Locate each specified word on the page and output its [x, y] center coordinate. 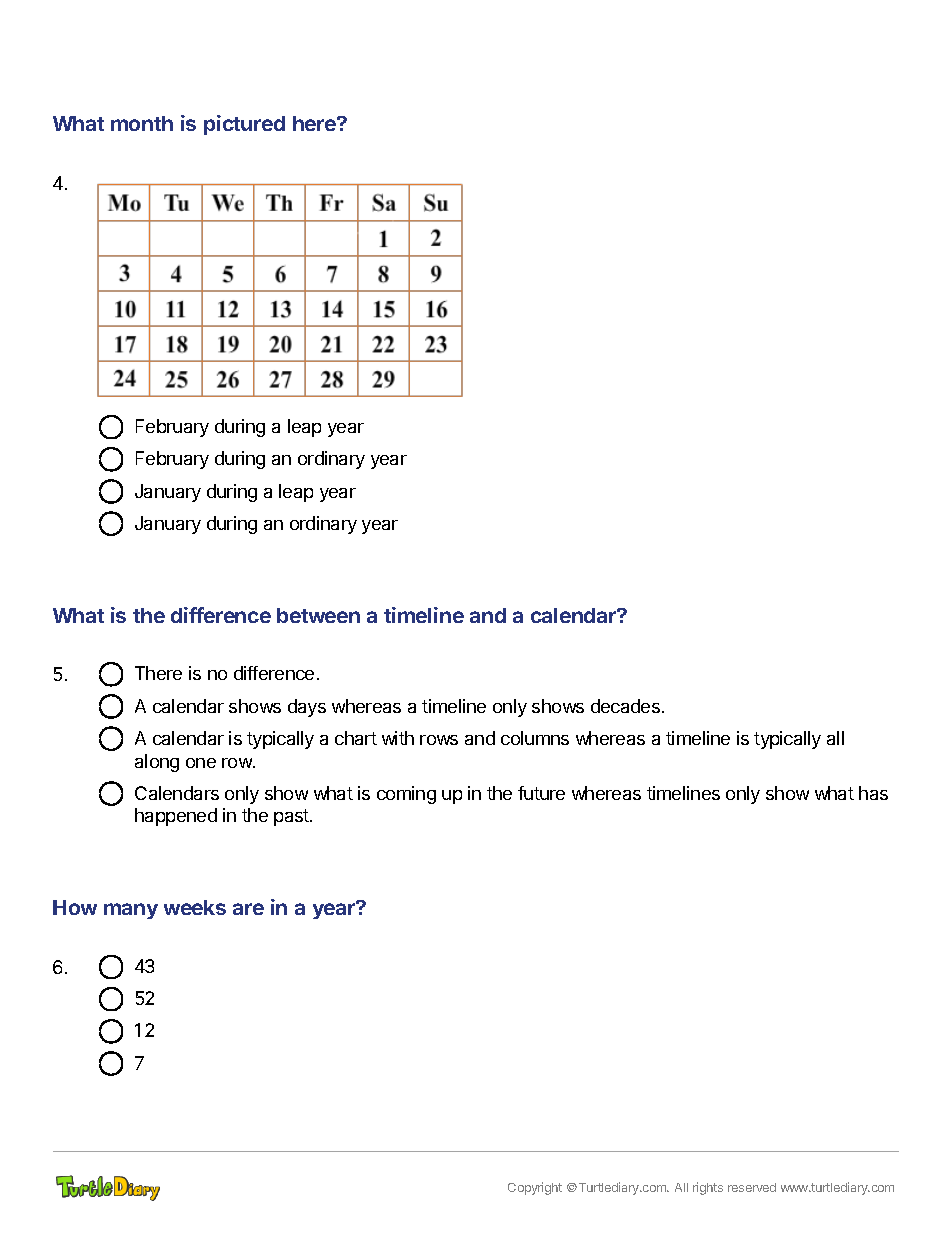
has [873, 793]
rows [439, 740]
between [318, 615]
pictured [244, 125]
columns [535, 738]
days [307, 708]
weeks [195, 907]
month [142, 123]
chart [356, 738]
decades [625, 706]
